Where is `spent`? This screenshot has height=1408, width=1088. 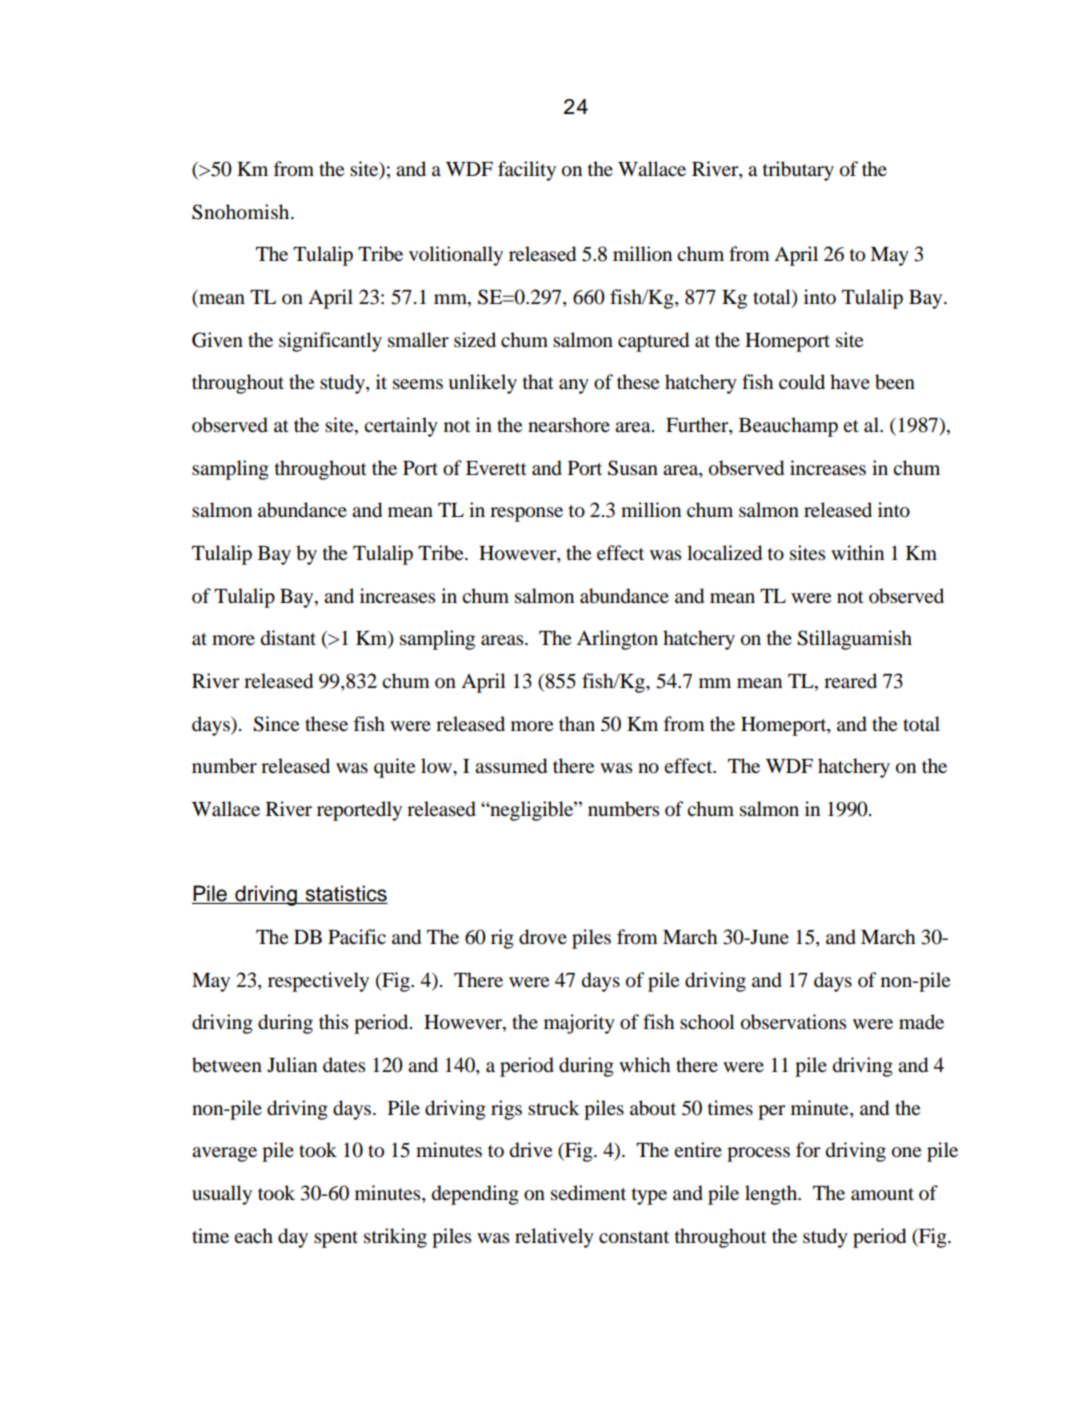
spent is located at coordinates (336, 1239).
